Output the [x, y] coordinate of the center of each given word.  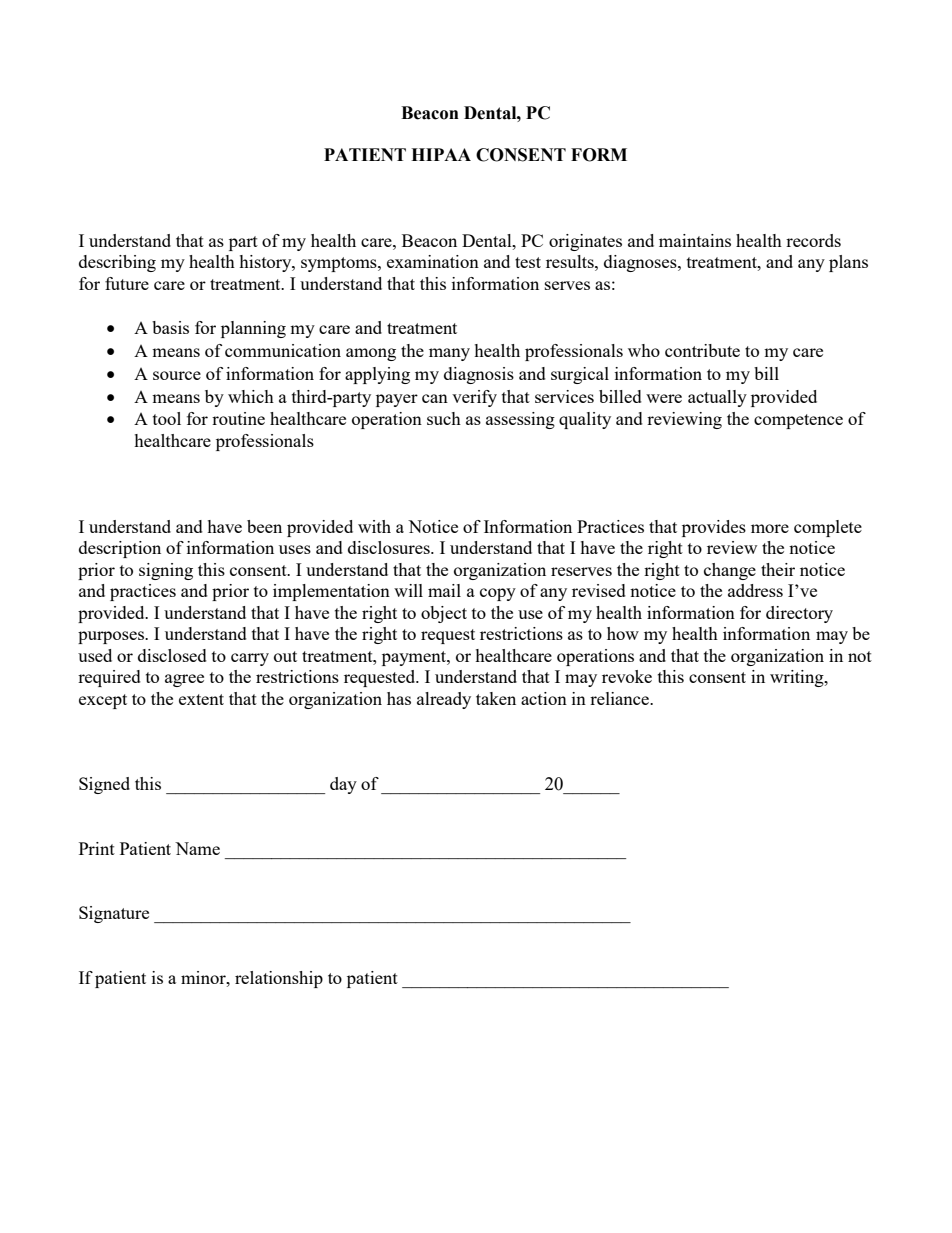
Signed [104, 785]
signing [166, 571]
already [444, 700]
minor [204, 977]
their [778, 569]
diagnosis [479, 375]
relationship [279, 979]
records [813, 240]
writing [798, 678]
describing [117, 263]
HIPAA [441, 154]
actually [717, 398]
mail [444, 590]
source [177, 375]
